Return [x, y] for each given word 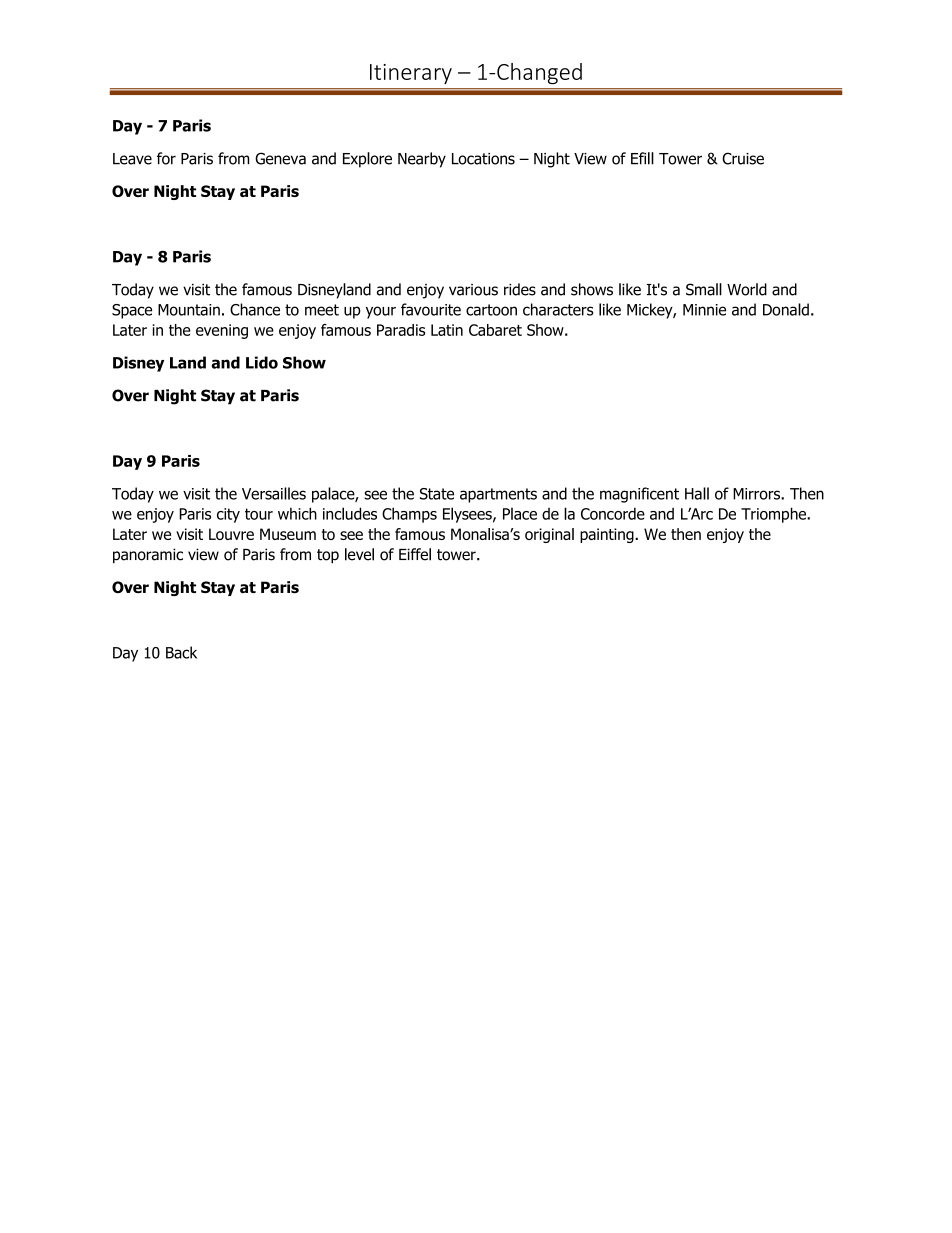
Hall [697, 493]
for [166, 158]
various [473, 290]
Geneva [280, 158]
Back [181, 652]
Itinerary [411, 74]
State [437, 494]
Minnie [704, 310]
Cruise [743, 158]
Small [704, 289]
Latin [447, 330]
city [228, 515]
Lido [262, 362]
